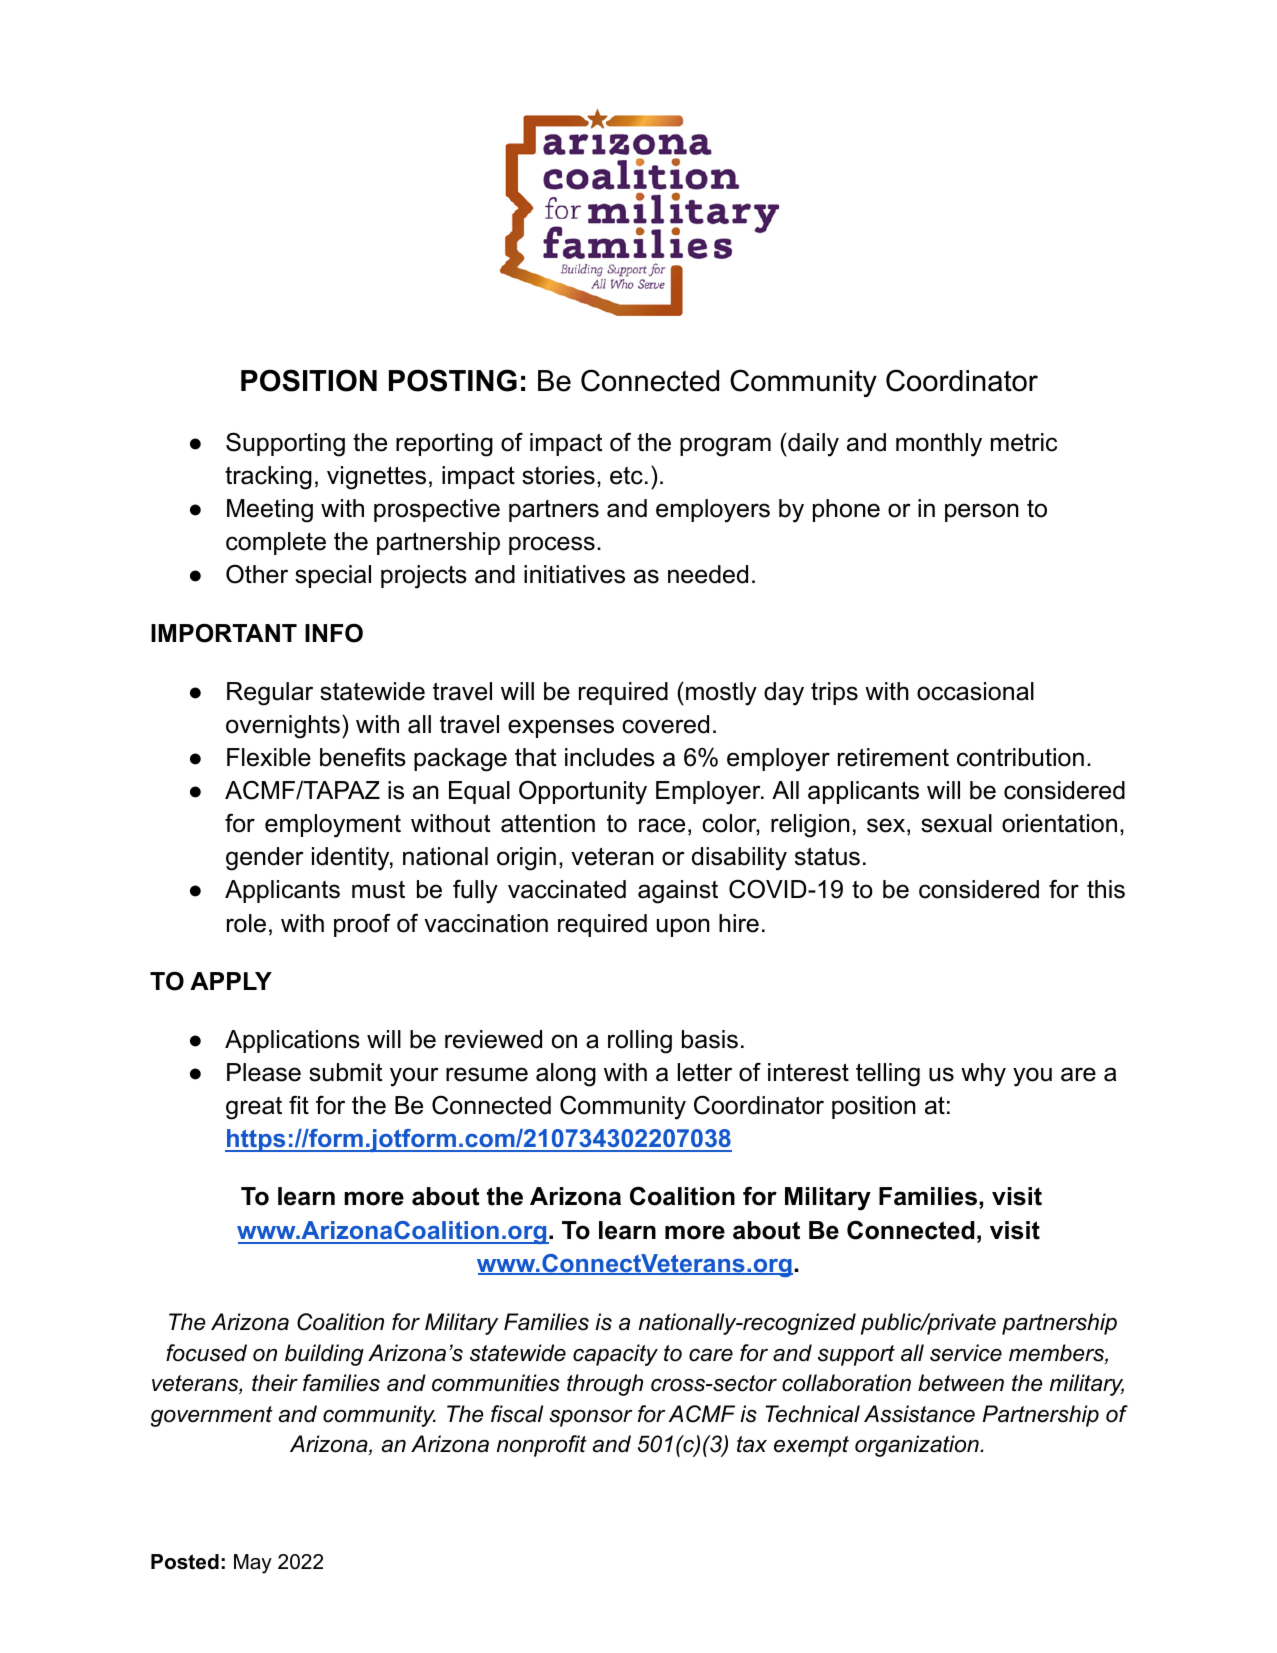  I want to click on why, so click(983, 1075).
